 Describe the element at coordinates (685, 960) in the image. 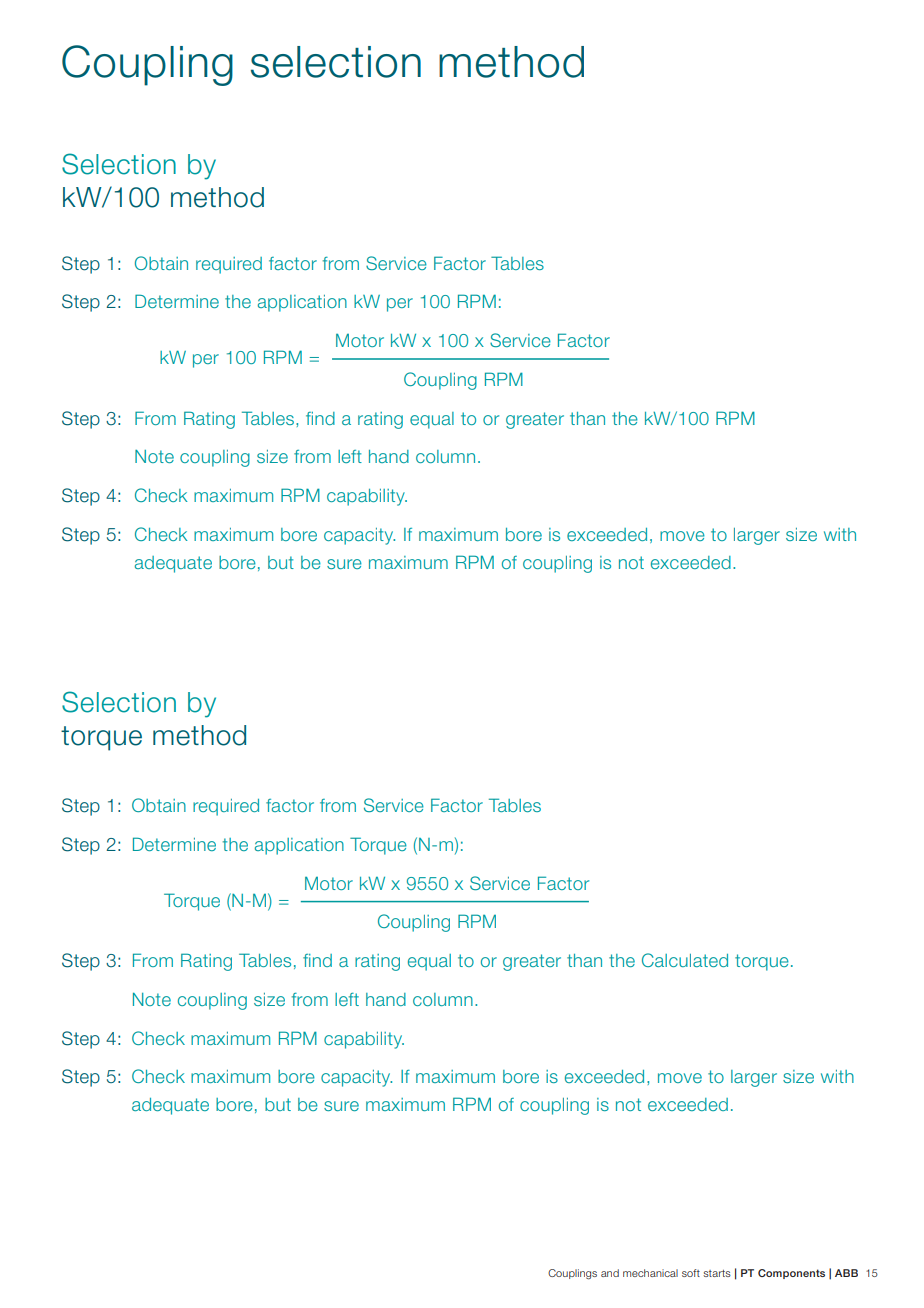

I see `Calculated` at that location.
